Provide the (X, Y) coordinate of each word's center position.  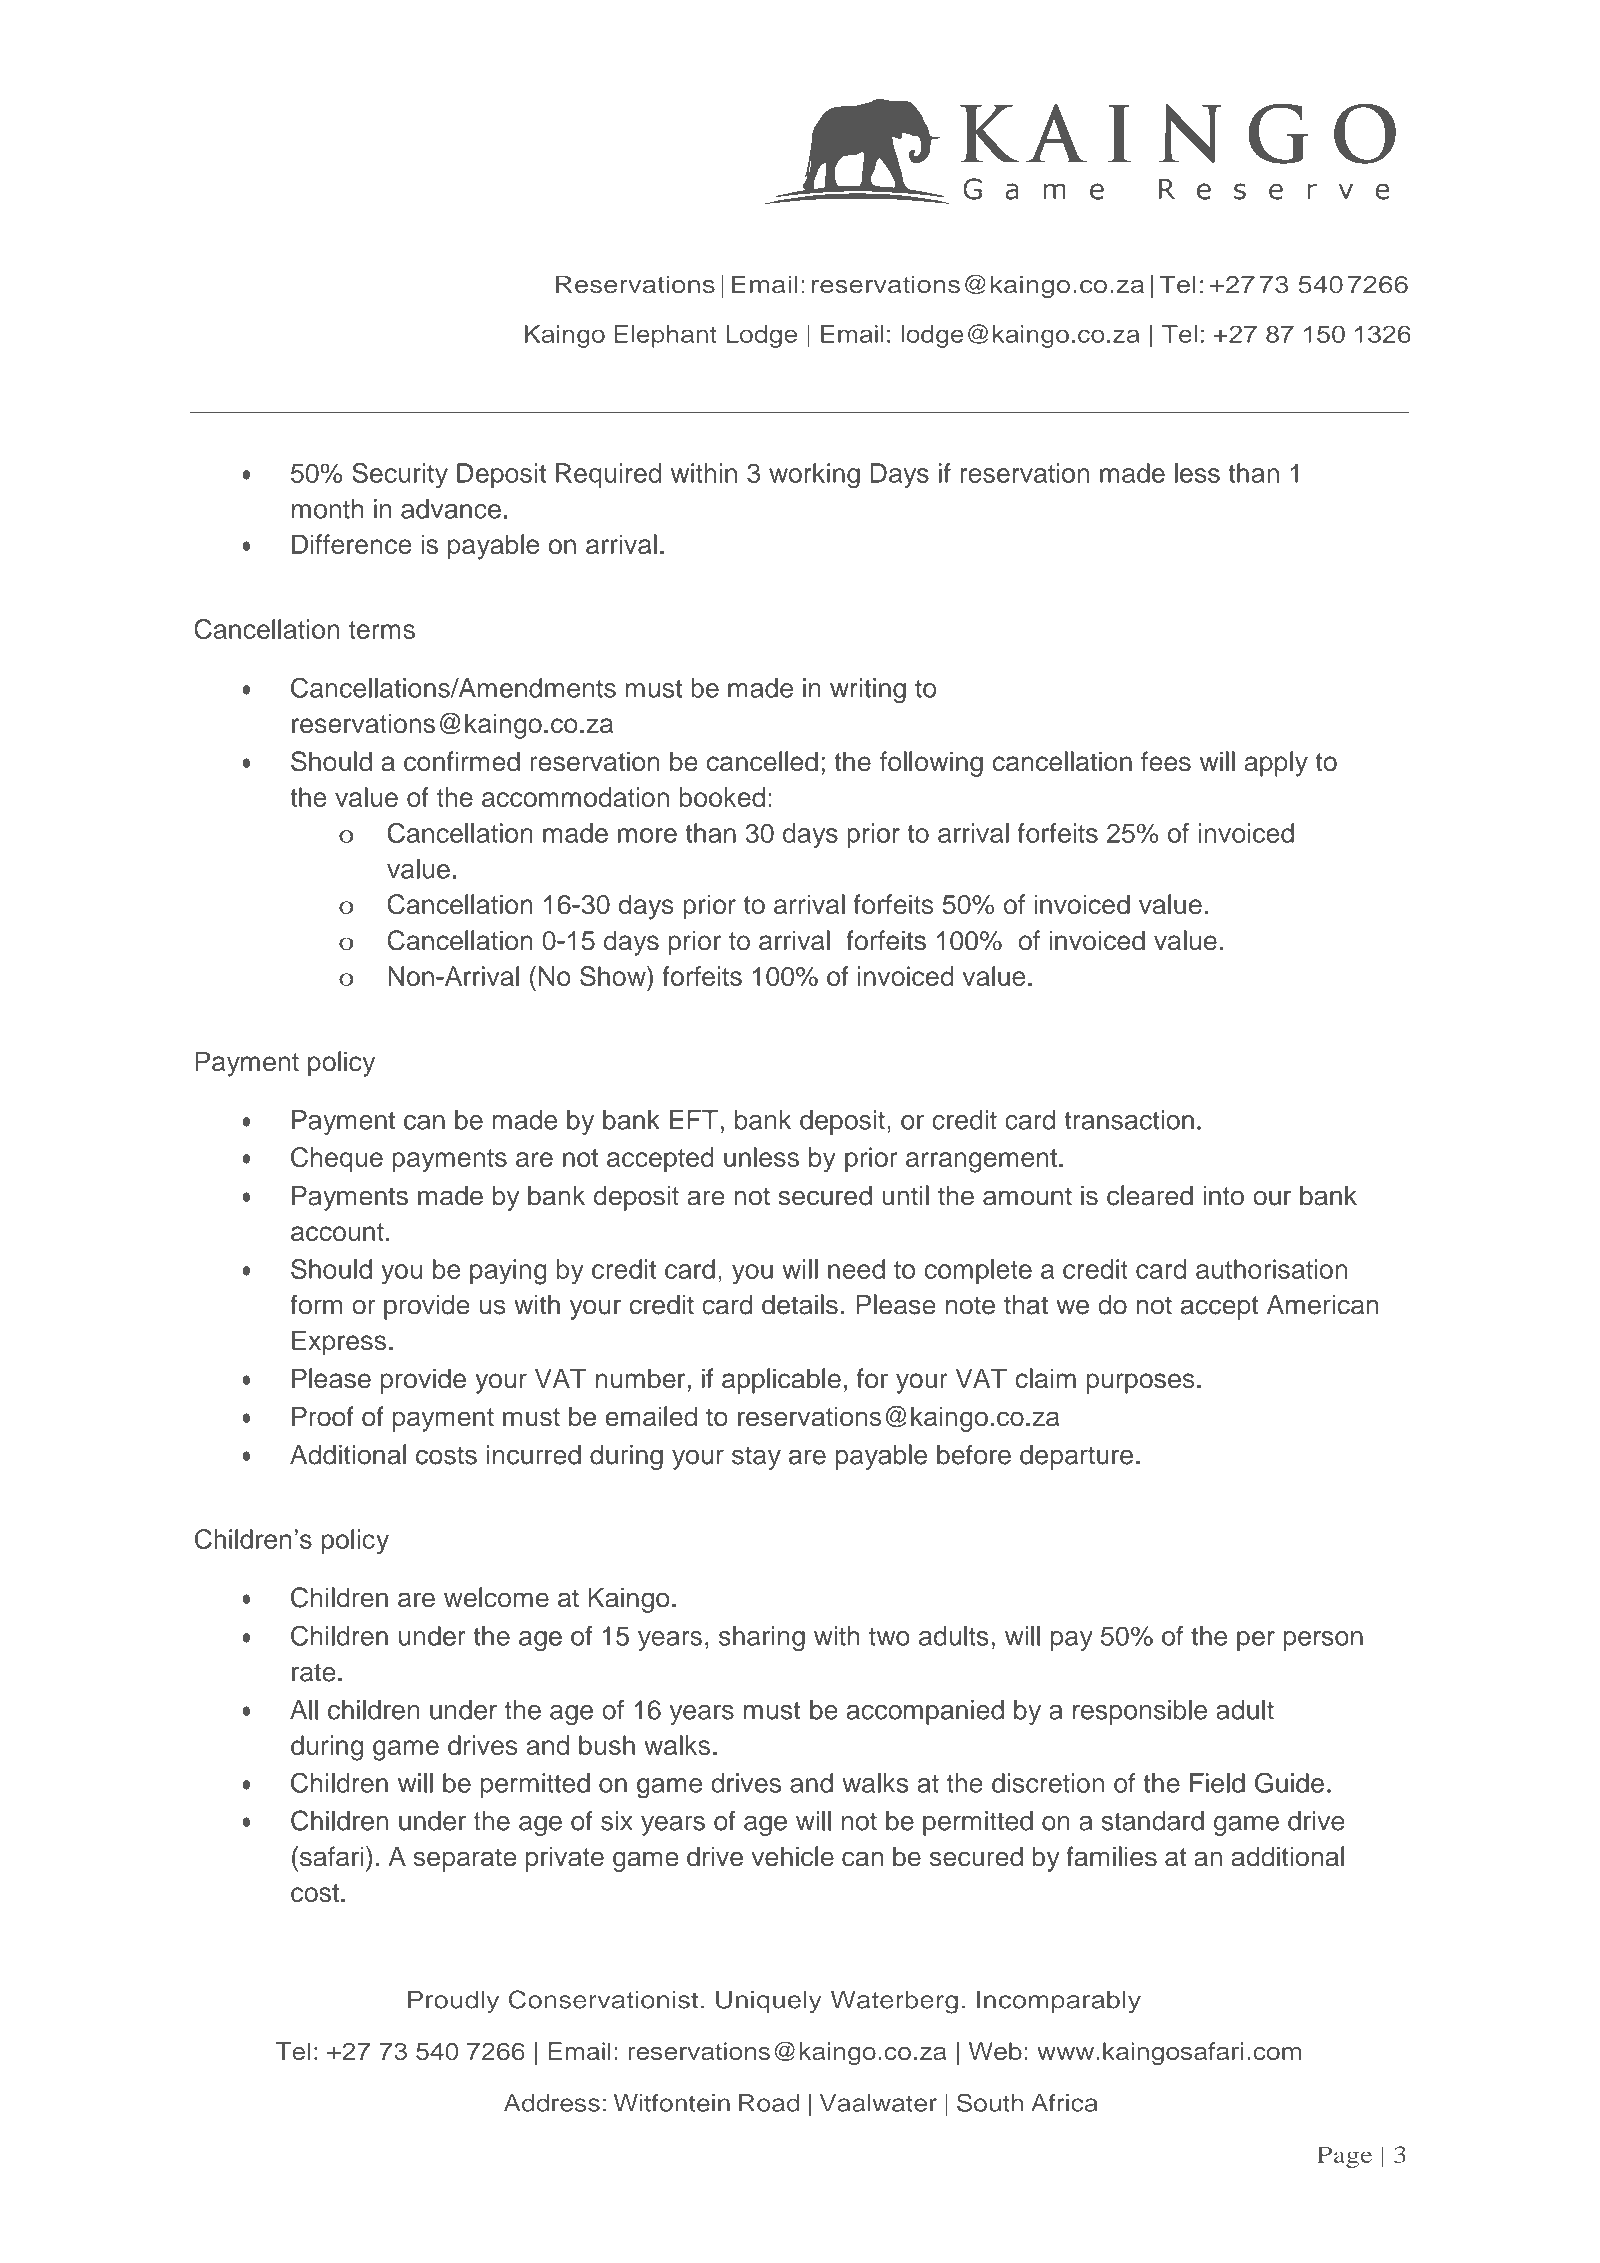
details (800, 1304)
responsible (1140, 1712)
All (304, 1710)
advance (451, 509)
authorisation (1271, 1269)
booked (722, 797)
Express (339, 1343)
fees (1166, 761)
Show (614, 976)
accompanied (925, 1712)
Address (552, 2103)
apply (1276, 764)
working (814, 476)
